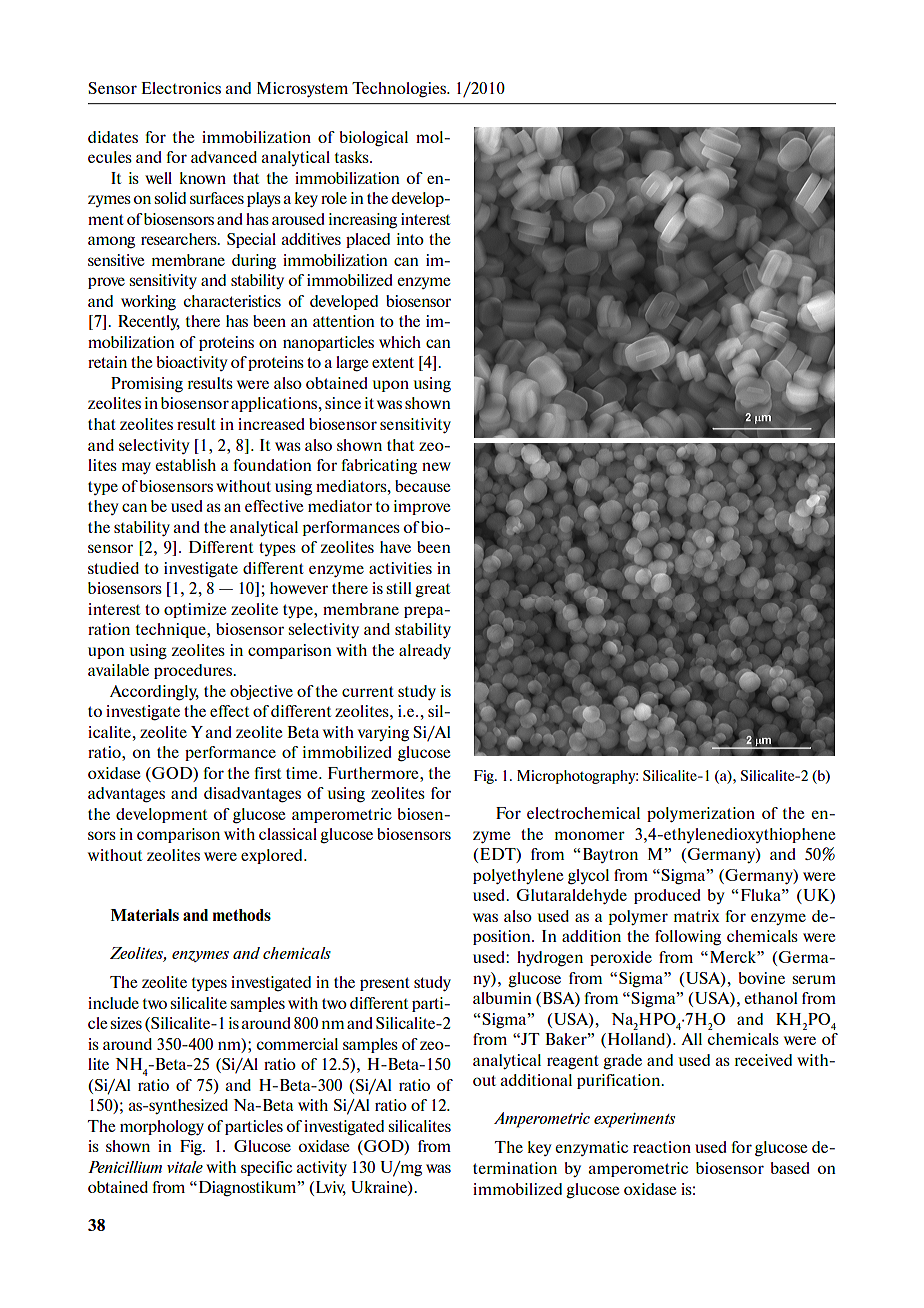  Describe the element at coordinates (425, 651) in the image. I see `already` at that location.
